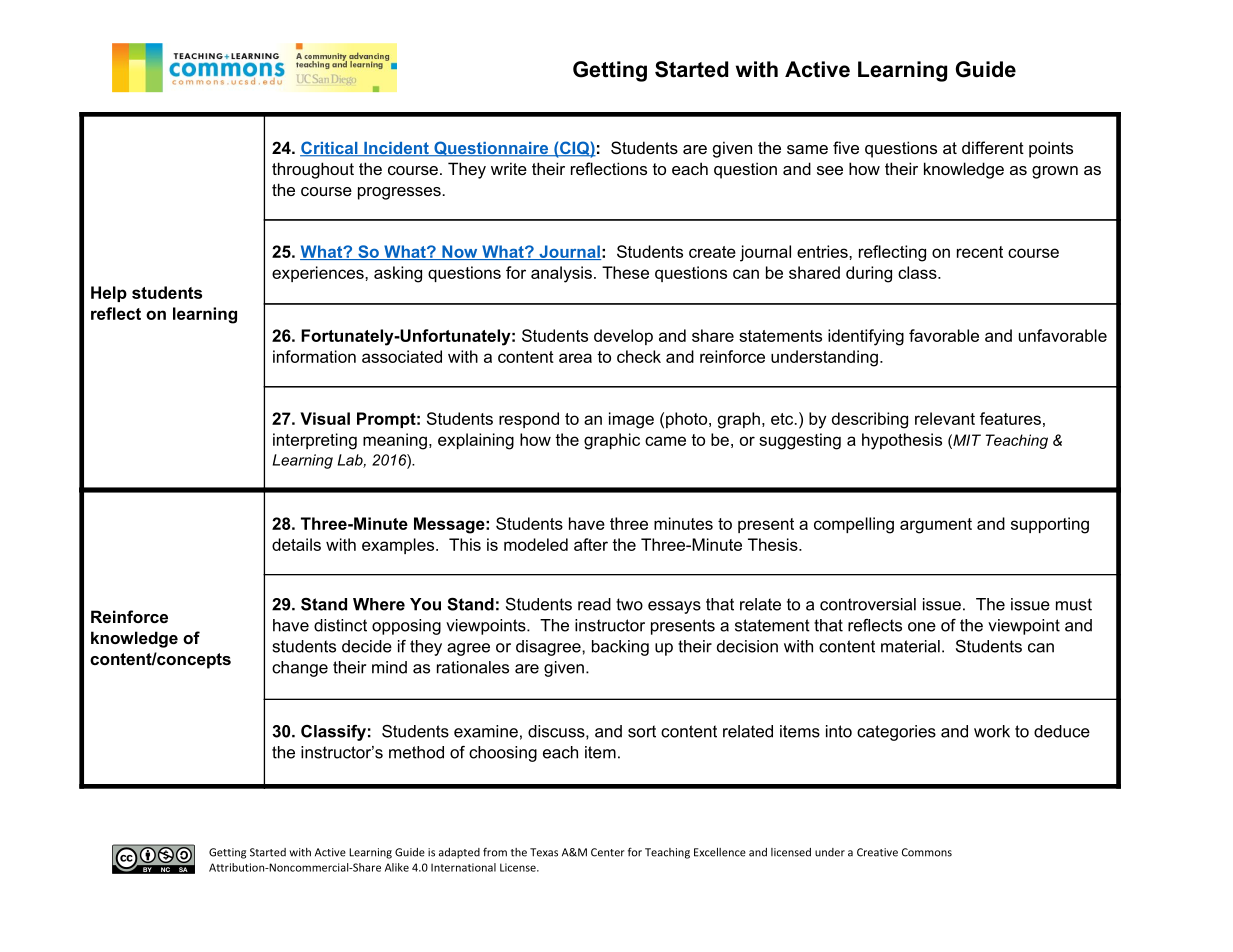 This image has width=1233, height=952. I want to click on one, so click(922, 627).
